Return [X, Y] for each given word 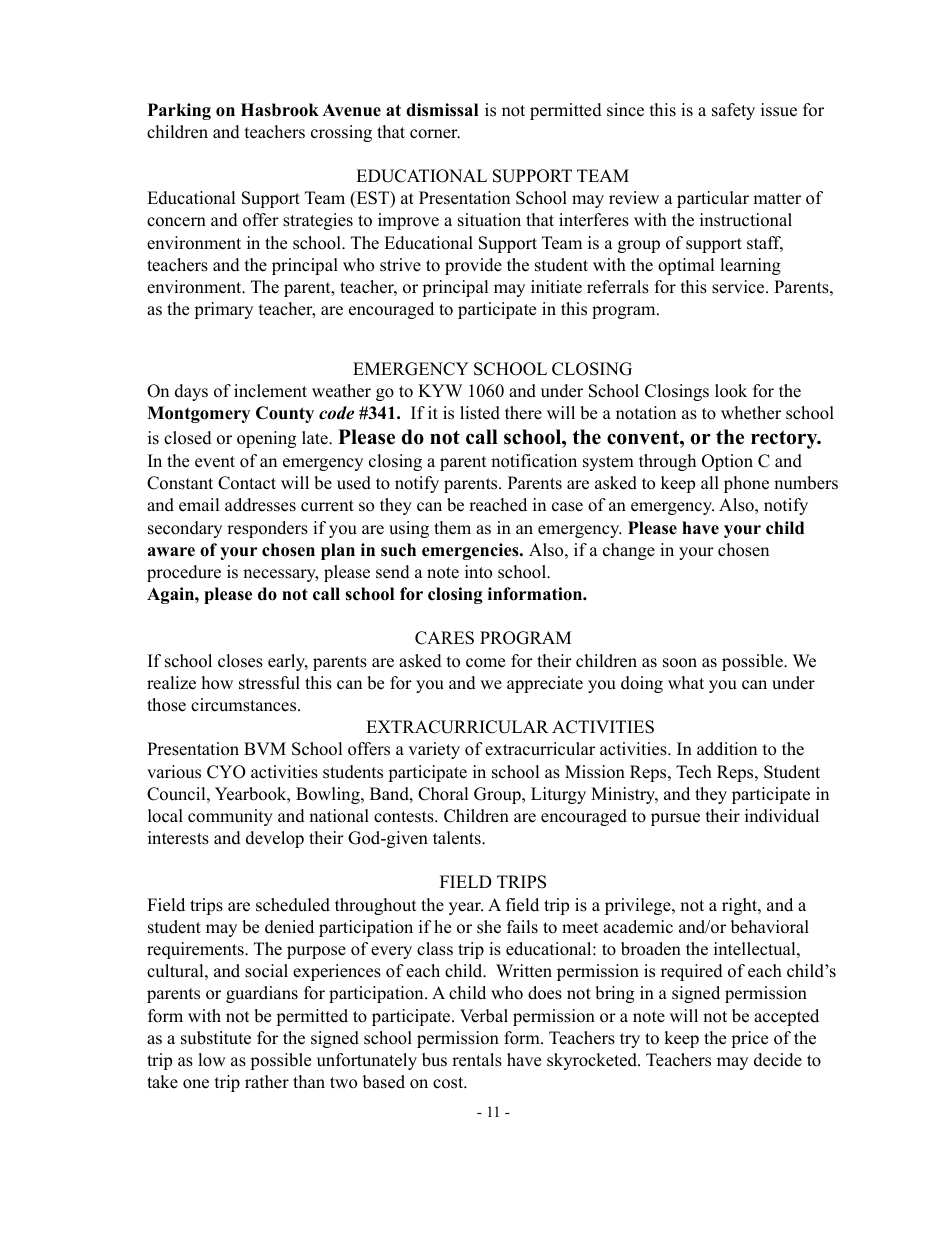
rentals [477, 1060]
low [212, 1060]
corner [435, 134]
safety [733, 111]
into [478, 572]
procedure [184, 573]
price [749, 1039]
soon [680, 663]
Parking [179, 111]
